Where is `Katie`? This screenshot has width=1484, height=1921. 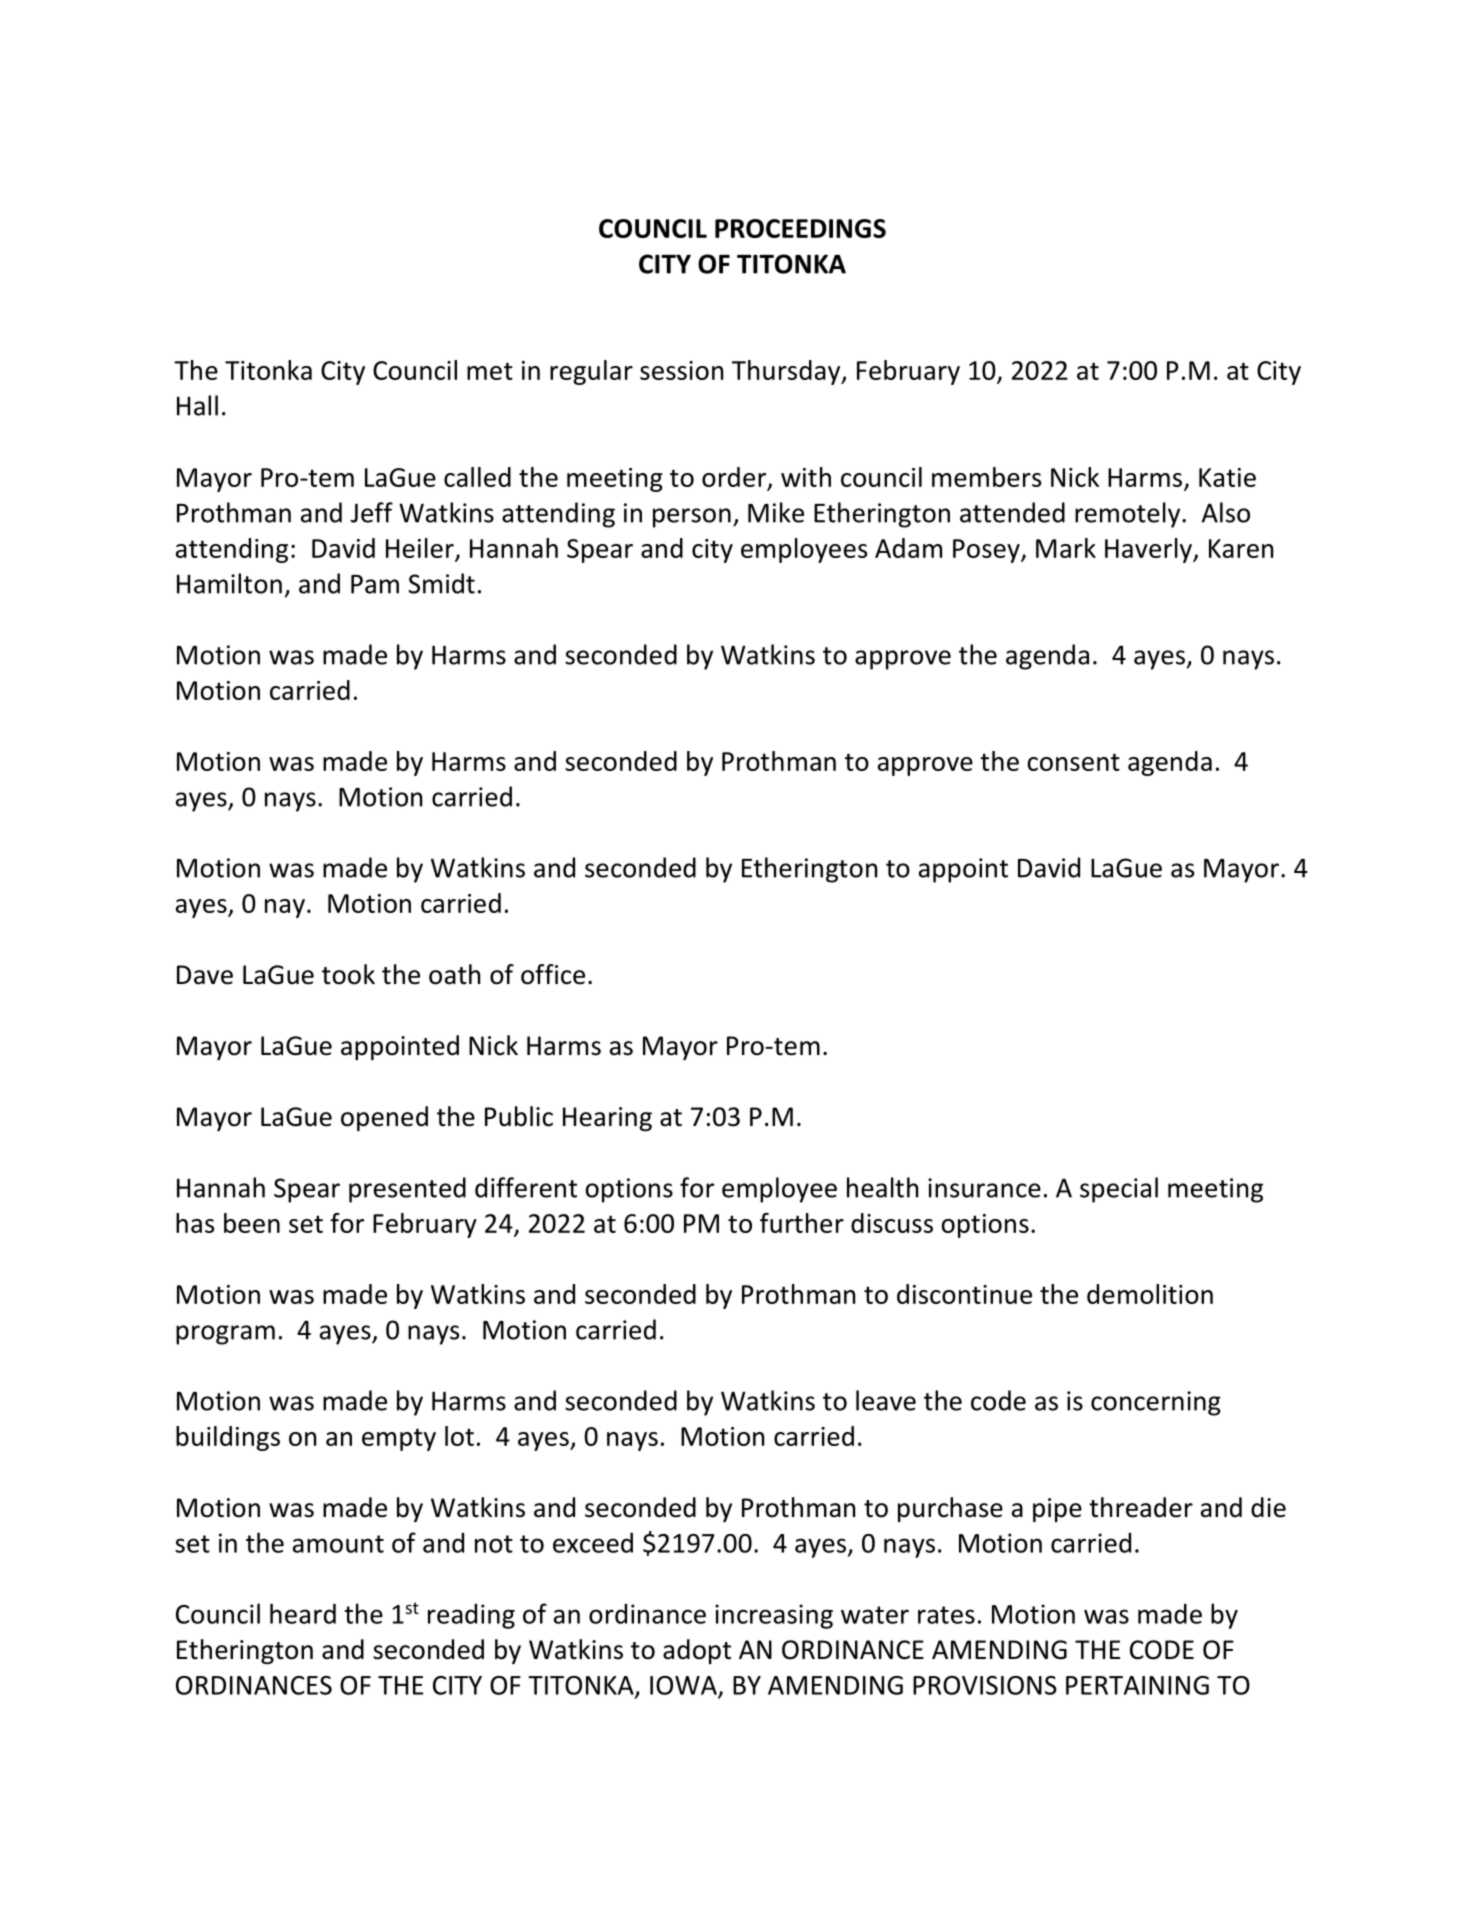
Katie is located at coordinates (1227, 477).
